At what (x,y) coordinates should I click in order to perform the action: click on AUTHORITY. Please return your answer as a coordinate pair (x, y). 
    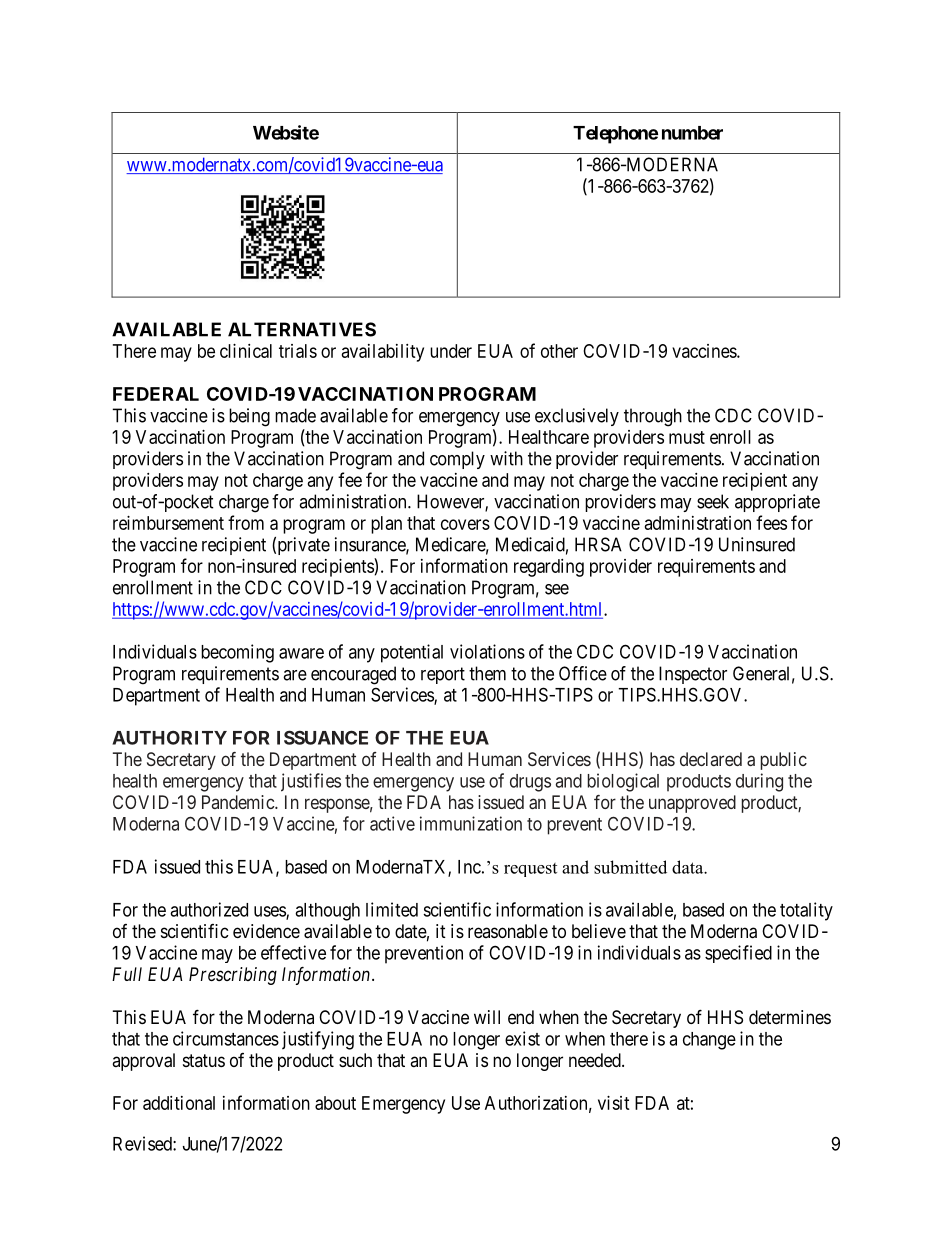
    Looking at the image, I should click on (169, 738).
